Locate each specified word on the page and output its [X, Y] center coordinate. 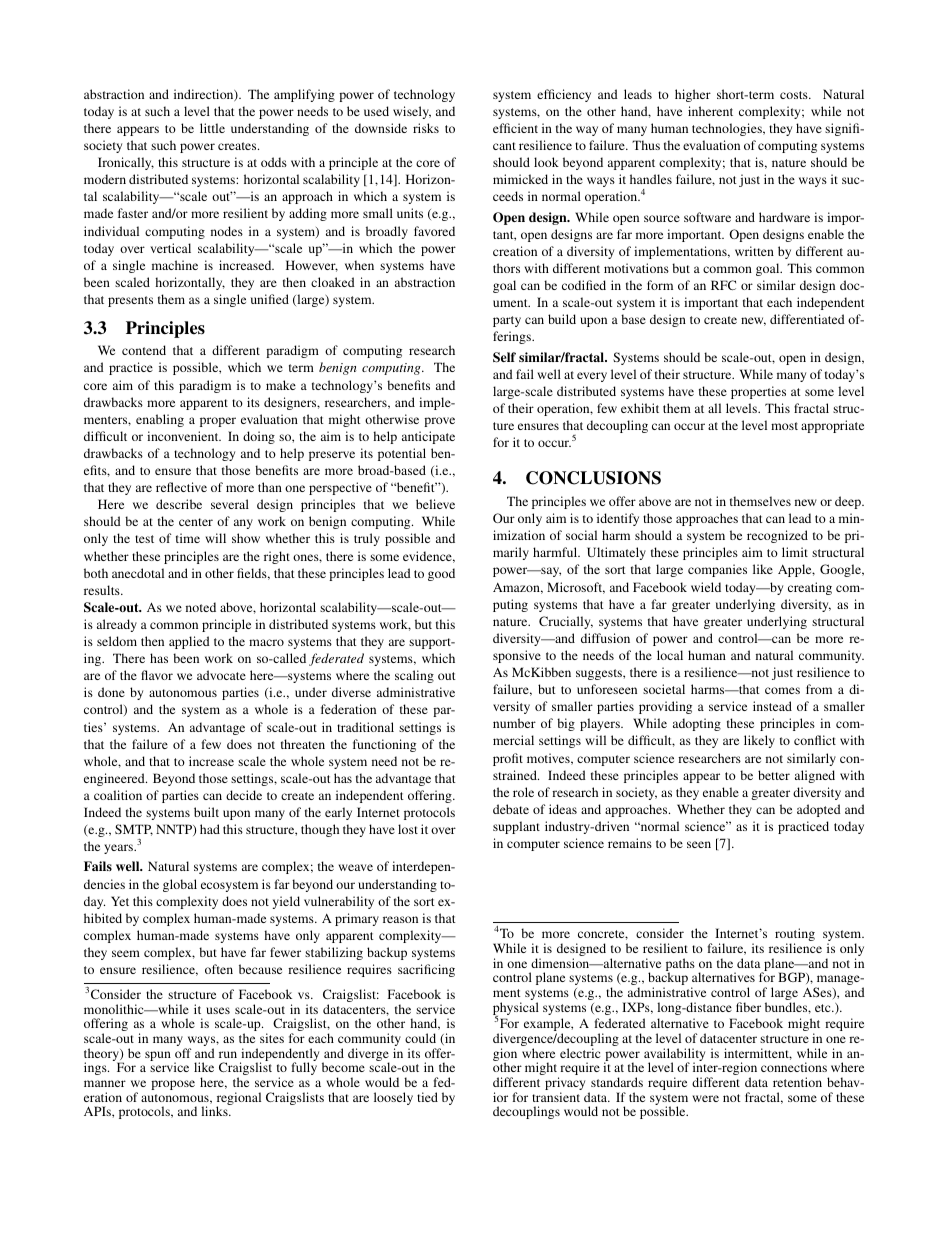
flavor [157, 675]
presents [130, 301]
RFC [723, 285]
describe [179, 504]
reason [400, 919]
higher [693, 95]
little [212, 128]
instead [772, 706]
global [180, 885]
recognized [777, 536]
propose [173, 1085]
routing [795, 936]
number [514, 723]
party [507, 321]
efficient [515, 128]
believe [435, 504]
